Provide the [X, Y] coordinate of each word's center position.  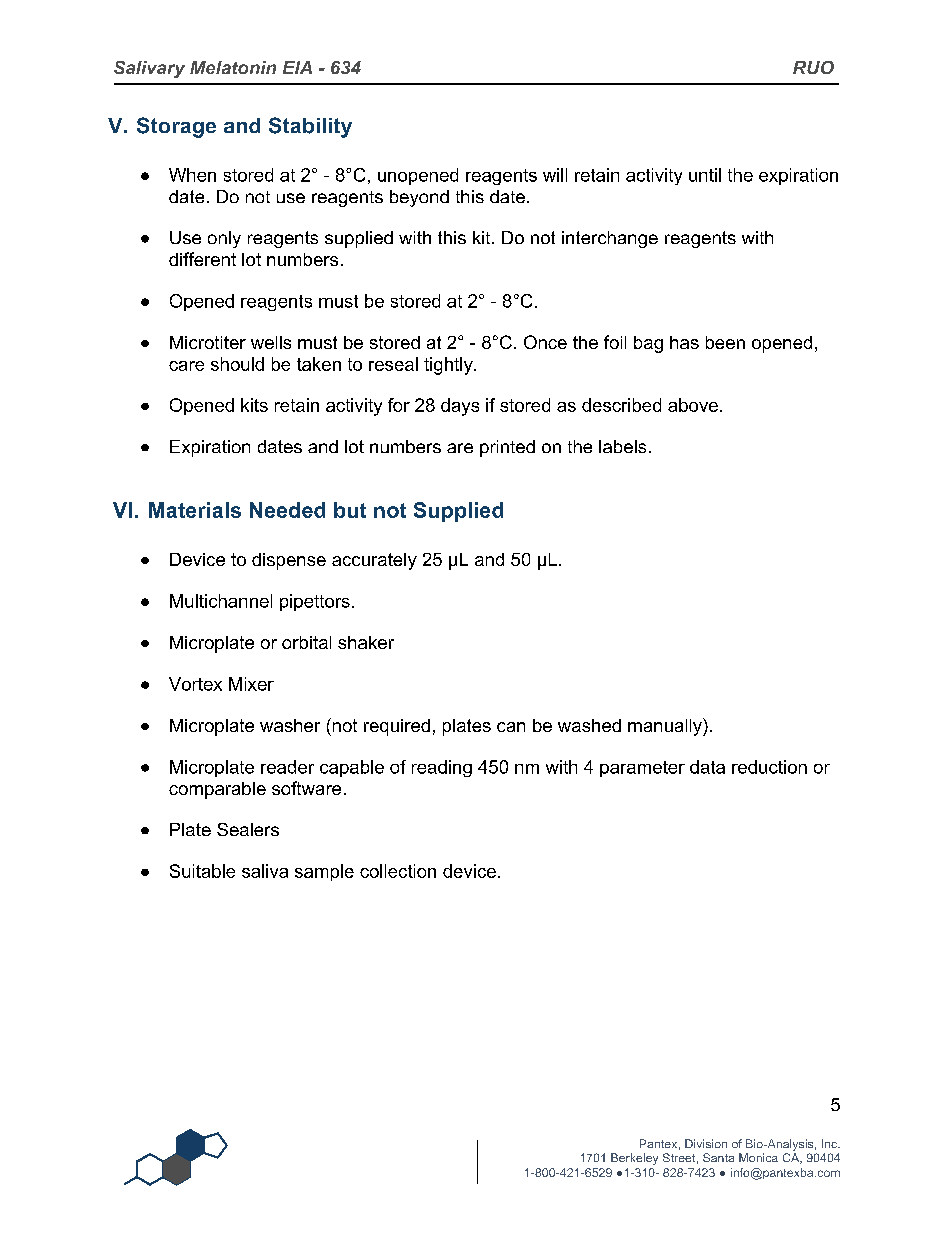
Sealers [248, 829]
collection [398, 871]
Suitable [202, 871]
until [705, 175]
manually [666, 727]
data [707, 767]
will [555, 175]
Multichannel [221, 601]
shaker [366, 642]
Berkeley [634, 1159]
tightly [449, 366]
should [237, 364]
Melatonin [233, 67]
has [684, 342]
